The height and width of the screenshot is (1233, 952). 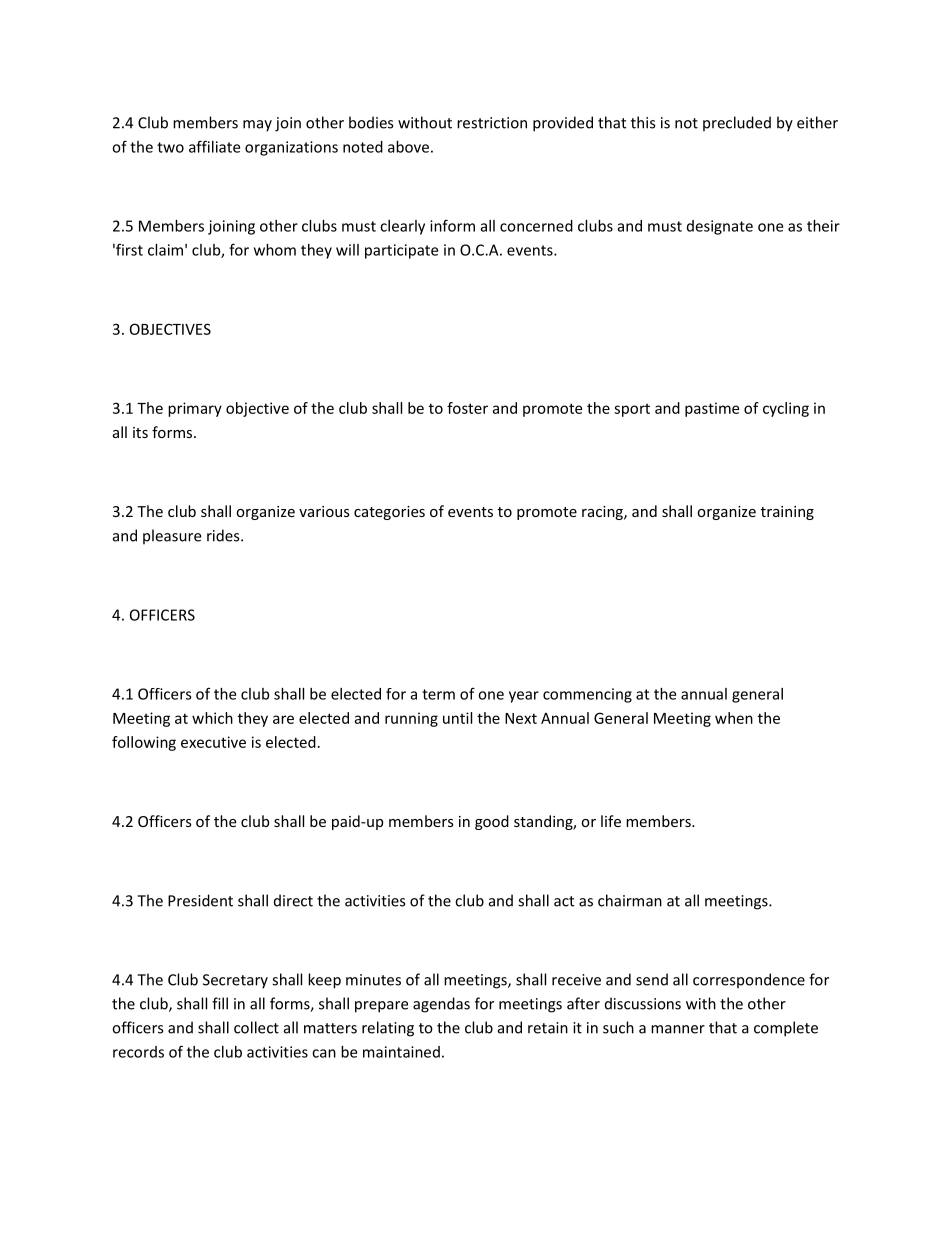 What do you see at coordinates (467, 408) in the screenshot?
I see `foster` at bounding box center [467, 408].
